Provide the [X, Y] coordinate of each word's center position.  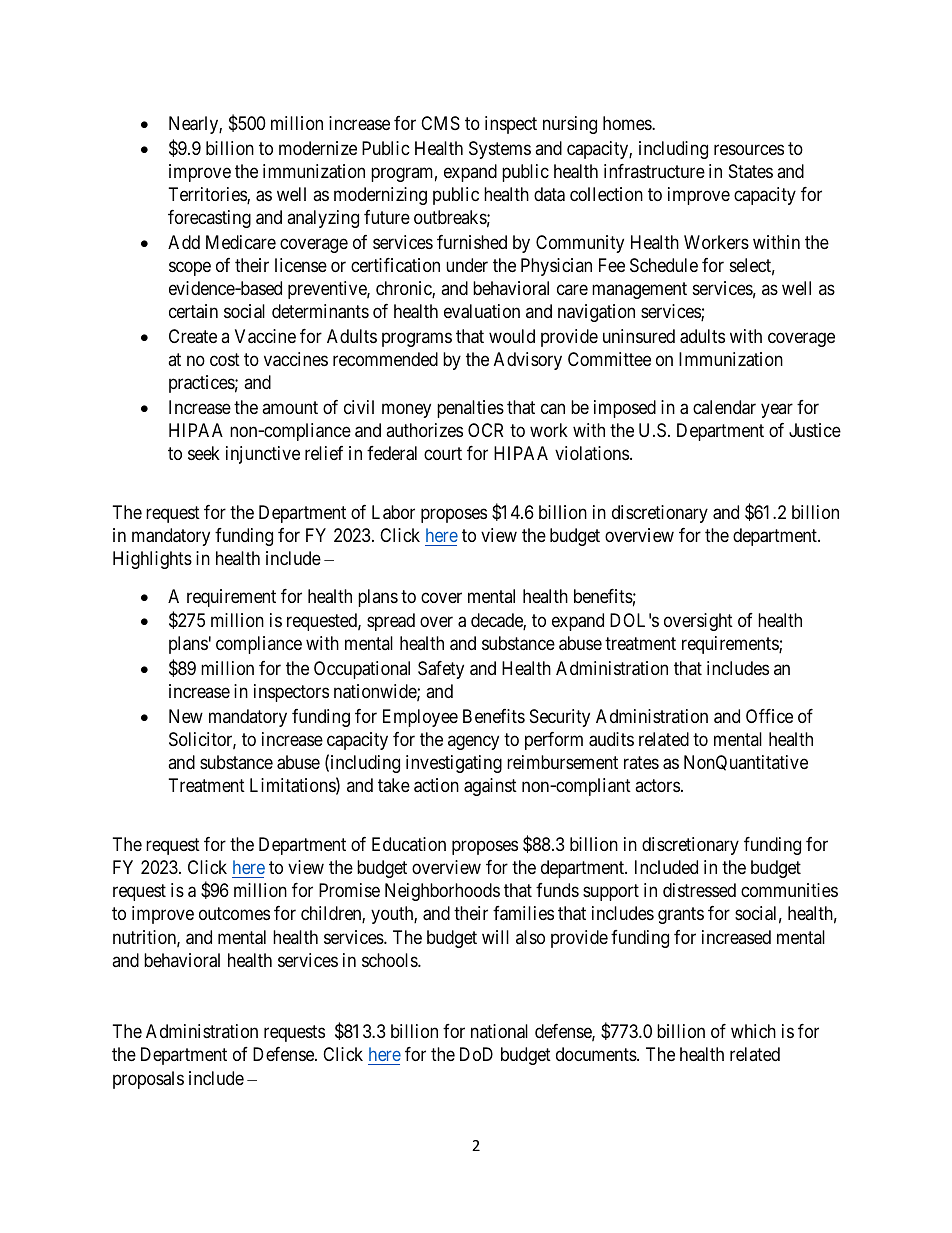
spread [391, 622]
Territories [208, 195]
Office [769, 716]
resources [749, 149]
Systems [500, 150]
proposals [148, 1080]
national [499, 1031]
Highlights [152, 560]
